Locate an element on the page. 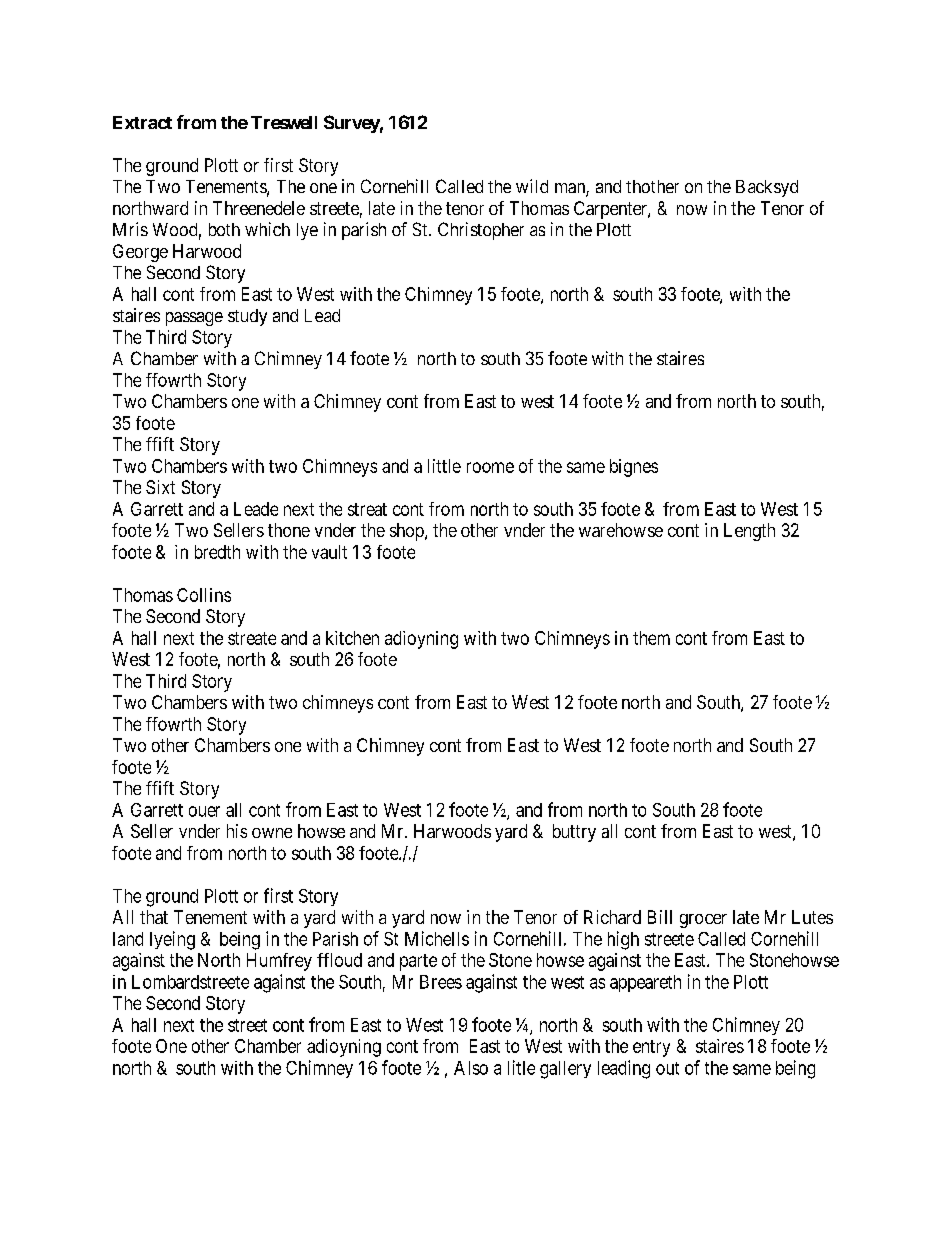 This document has width=952, height=1233. Bill is located at coordinates (660, 917).
